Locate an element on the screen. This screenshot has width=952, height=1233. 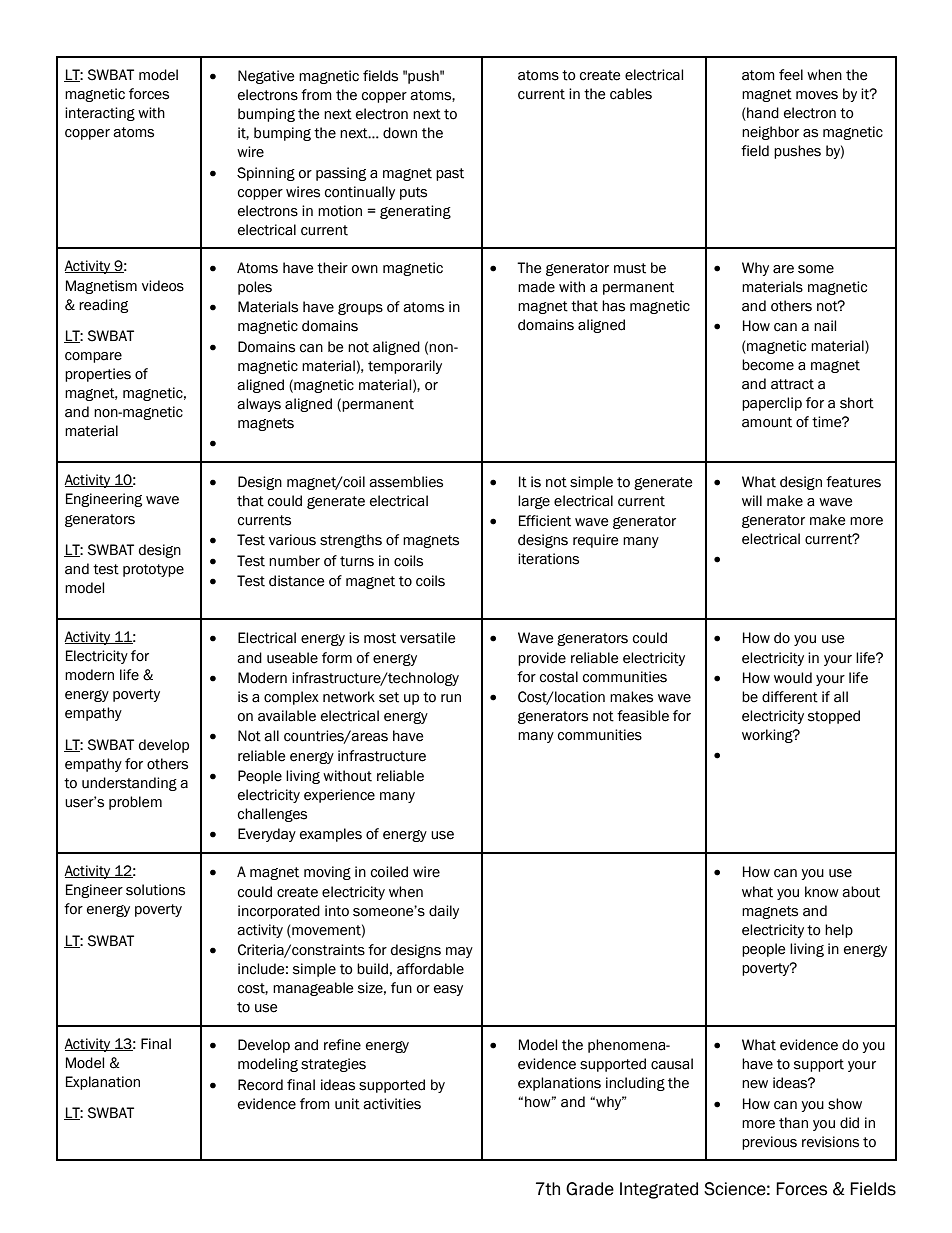
activities is located at coordinates (392, 1104).
